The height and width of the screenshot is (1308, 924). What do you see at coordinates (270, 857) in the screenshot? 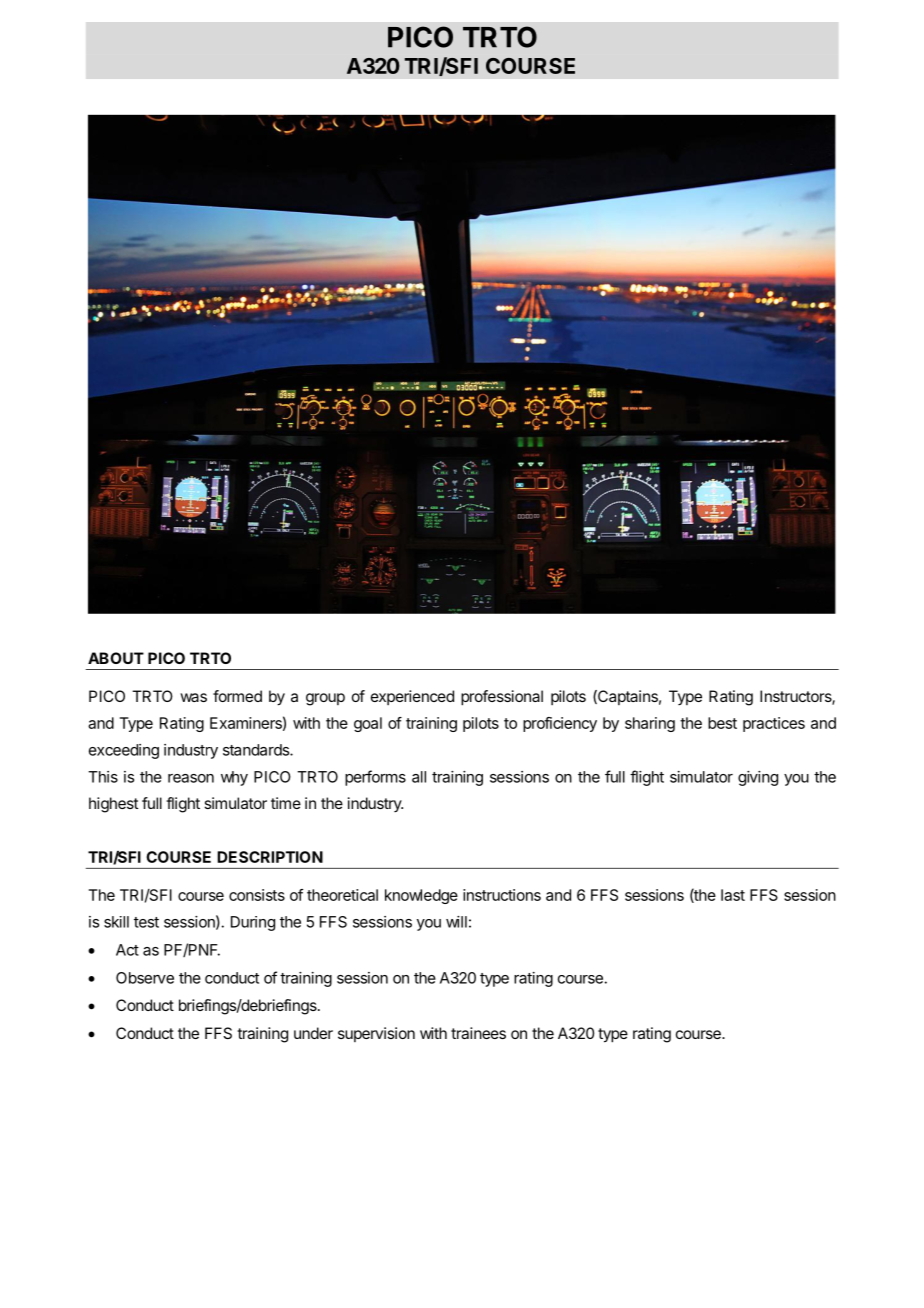
I see `DESCRIPTION` at bounding box center [270, 857].
